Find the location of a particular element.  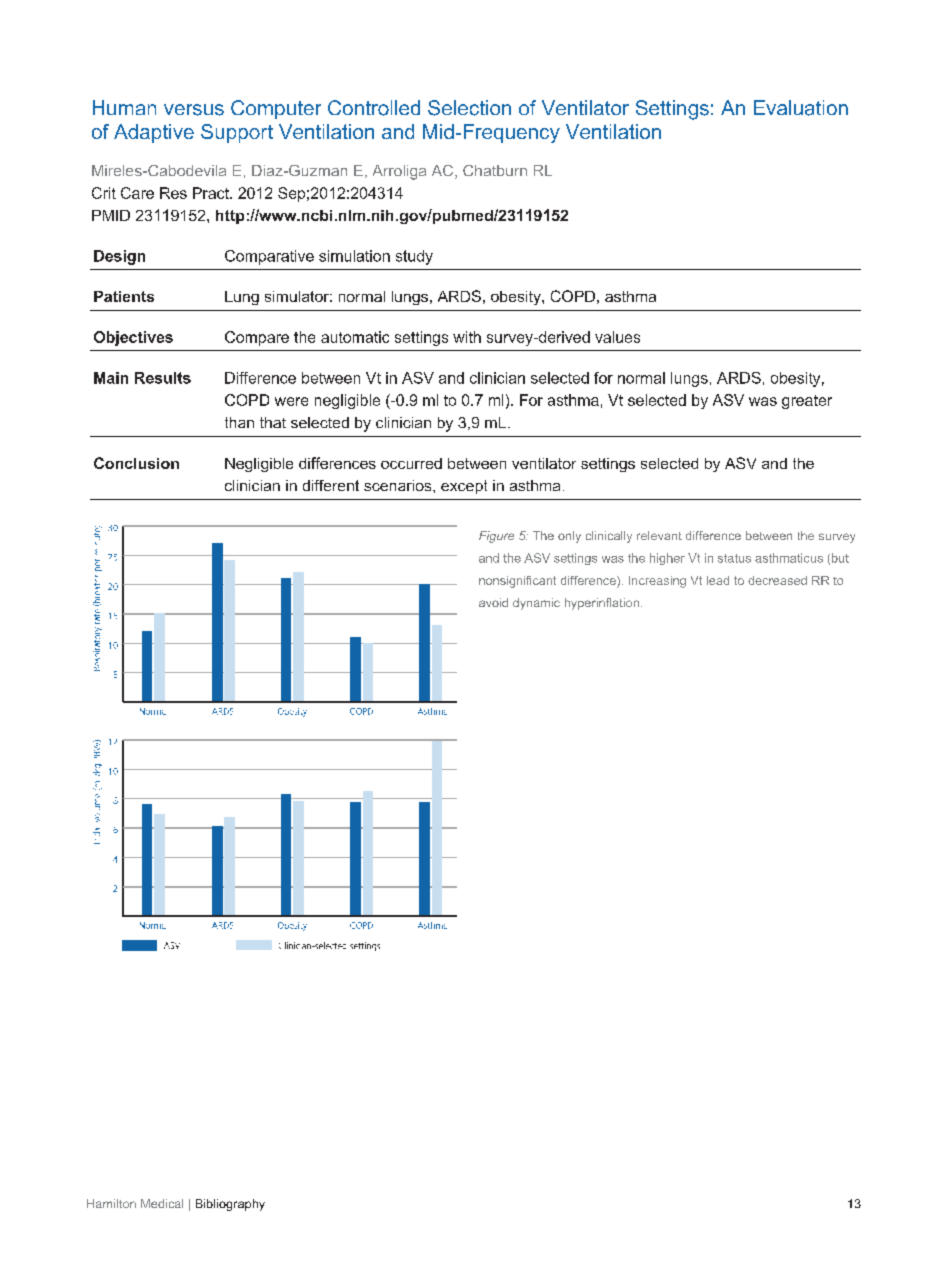

Conclusion is located at coordinates (136, 463).
